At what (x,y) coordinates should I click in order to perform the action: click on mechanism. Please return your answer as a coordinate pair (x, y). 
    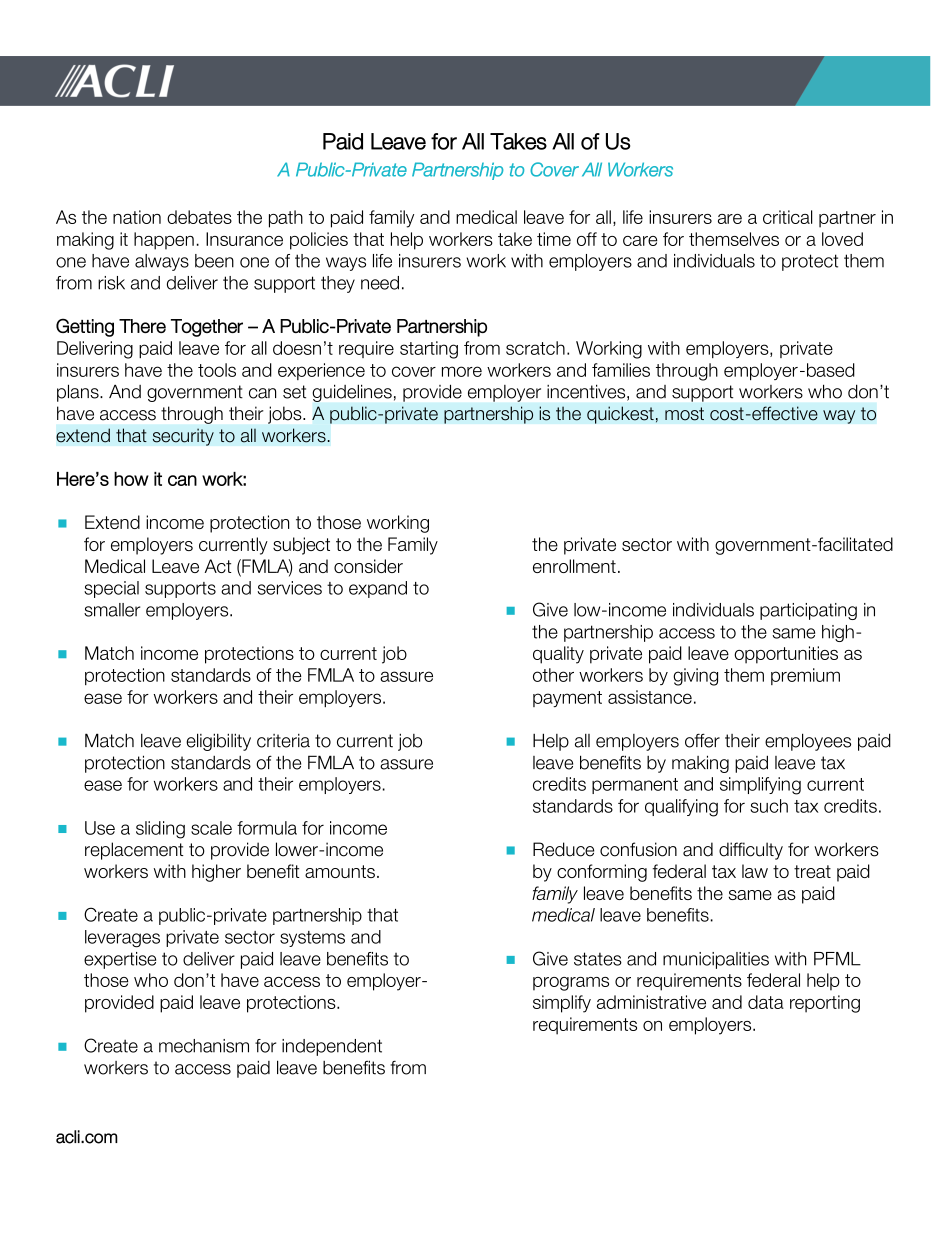
    Looking at the image, I should click on (204, 1046).
